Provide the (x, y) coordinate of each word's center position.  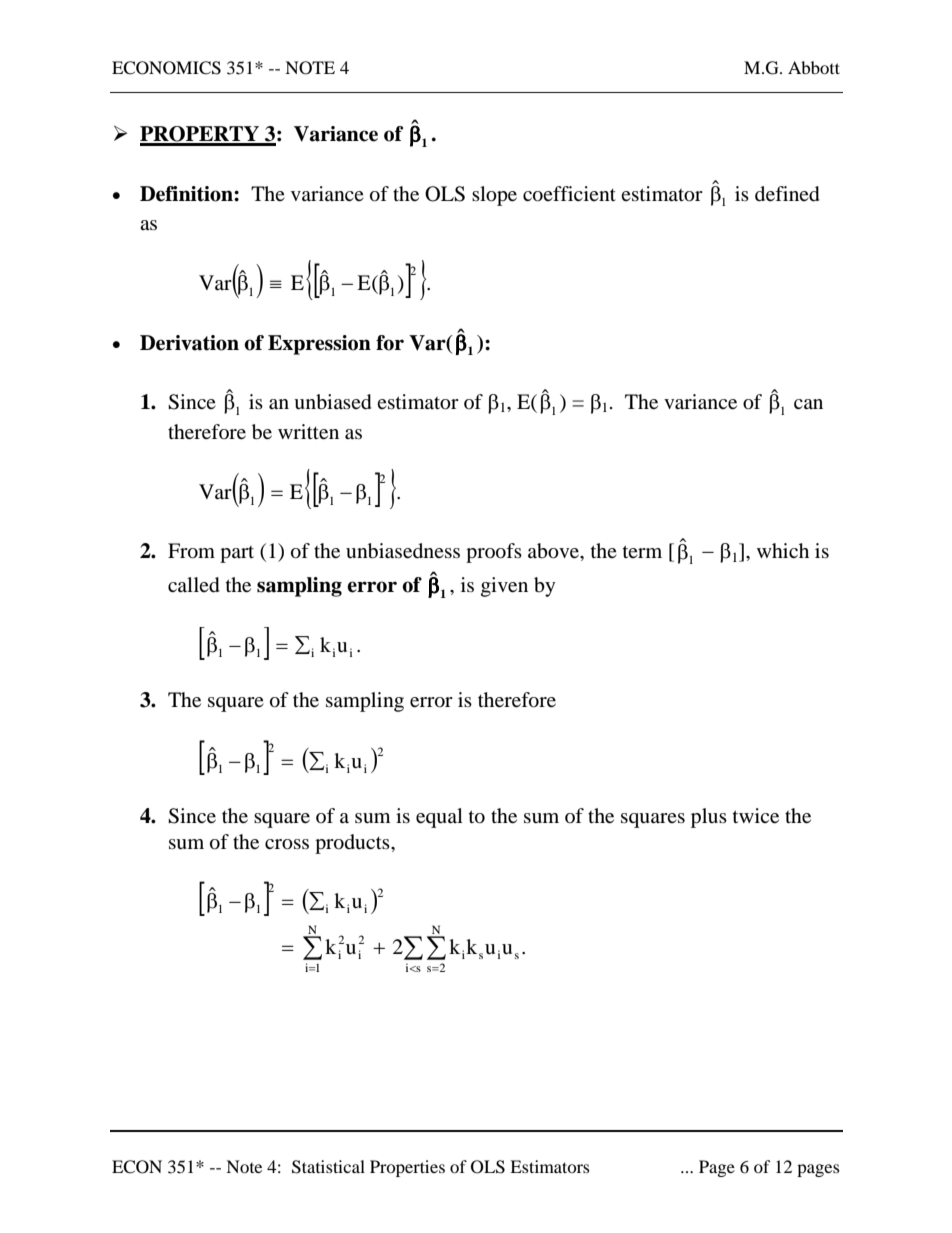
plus (709, 818)
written (308, 432)
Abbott (814, 67)
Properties (407, 1168)
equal (439, 818)
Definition (187, 194)
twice (756, 816)
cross (287, 844)
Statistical (328, 1167)
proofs (494, 553)
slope (494, 196)
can (808, 404)
